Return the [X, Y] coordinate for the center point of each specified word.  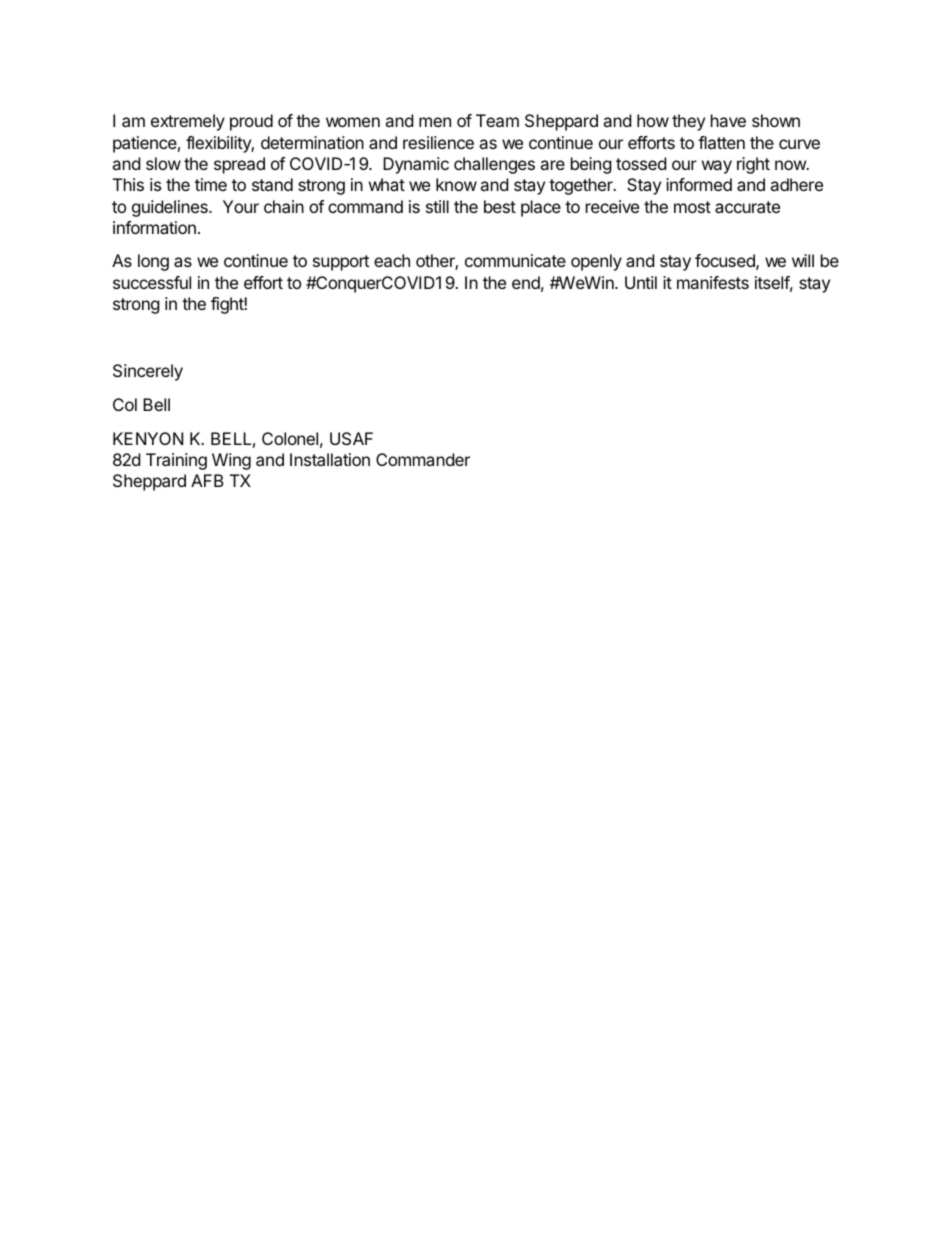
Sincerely [148, 372]
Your [241, 206]
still [437, 206]
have [728, 120]
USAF [351, 438]
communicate [515, 260]
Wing [231, 461]
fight [228, 305]
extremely [188, 122]
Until [641, 282]
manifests [713, 282]
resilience [438, 142]
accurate [747, 207]
